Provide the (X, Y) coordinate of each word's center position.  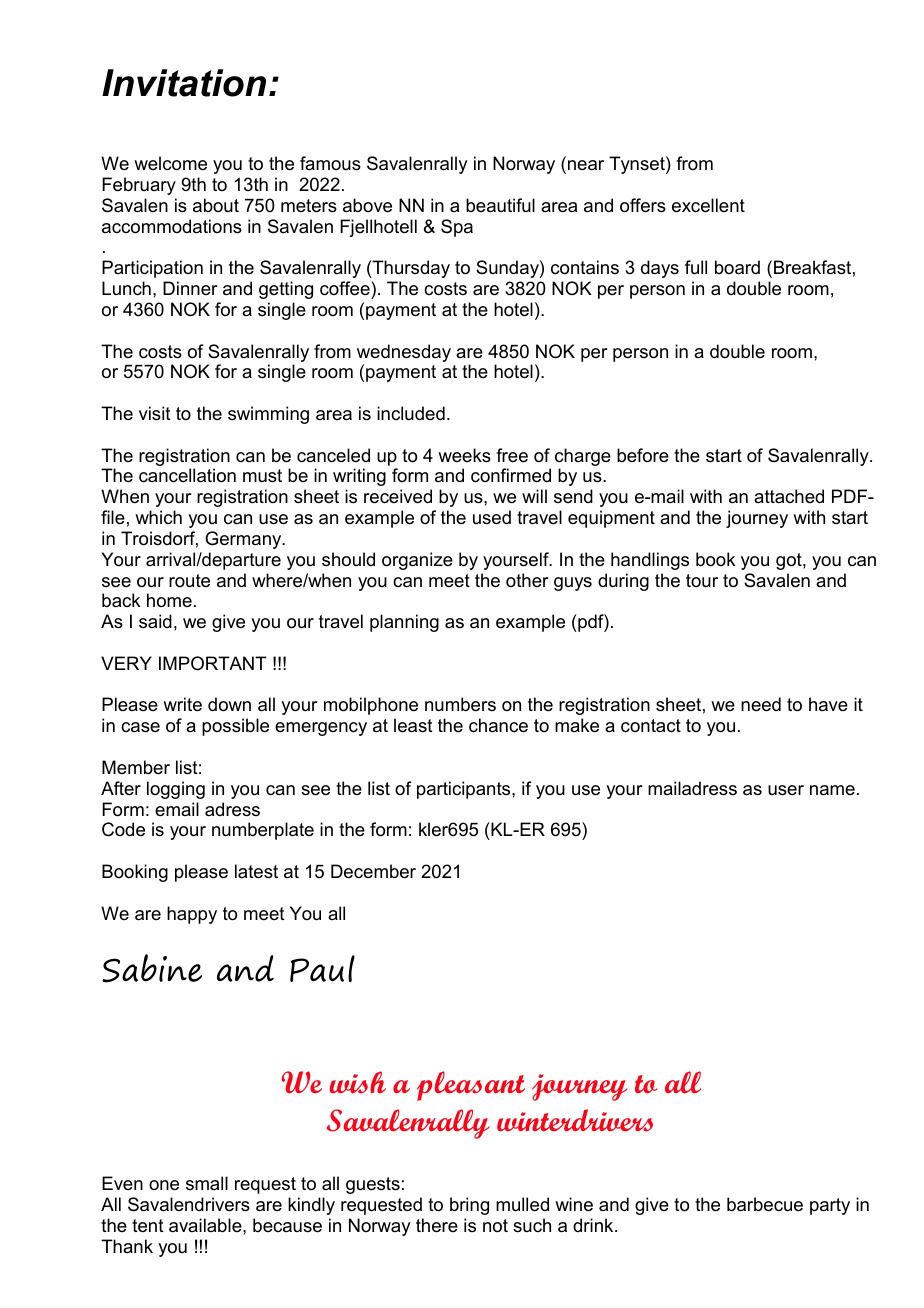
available (206, 1225)
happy (192, 915)
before (643, 455)
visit (155, 413)
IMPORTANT (213, 663)
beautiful (500, 205)
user (786, 790)
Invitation (184, 83)
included (411, 413)
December (373, 871)
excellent (708, 205)
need (761, 704)
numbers (460, 704)
